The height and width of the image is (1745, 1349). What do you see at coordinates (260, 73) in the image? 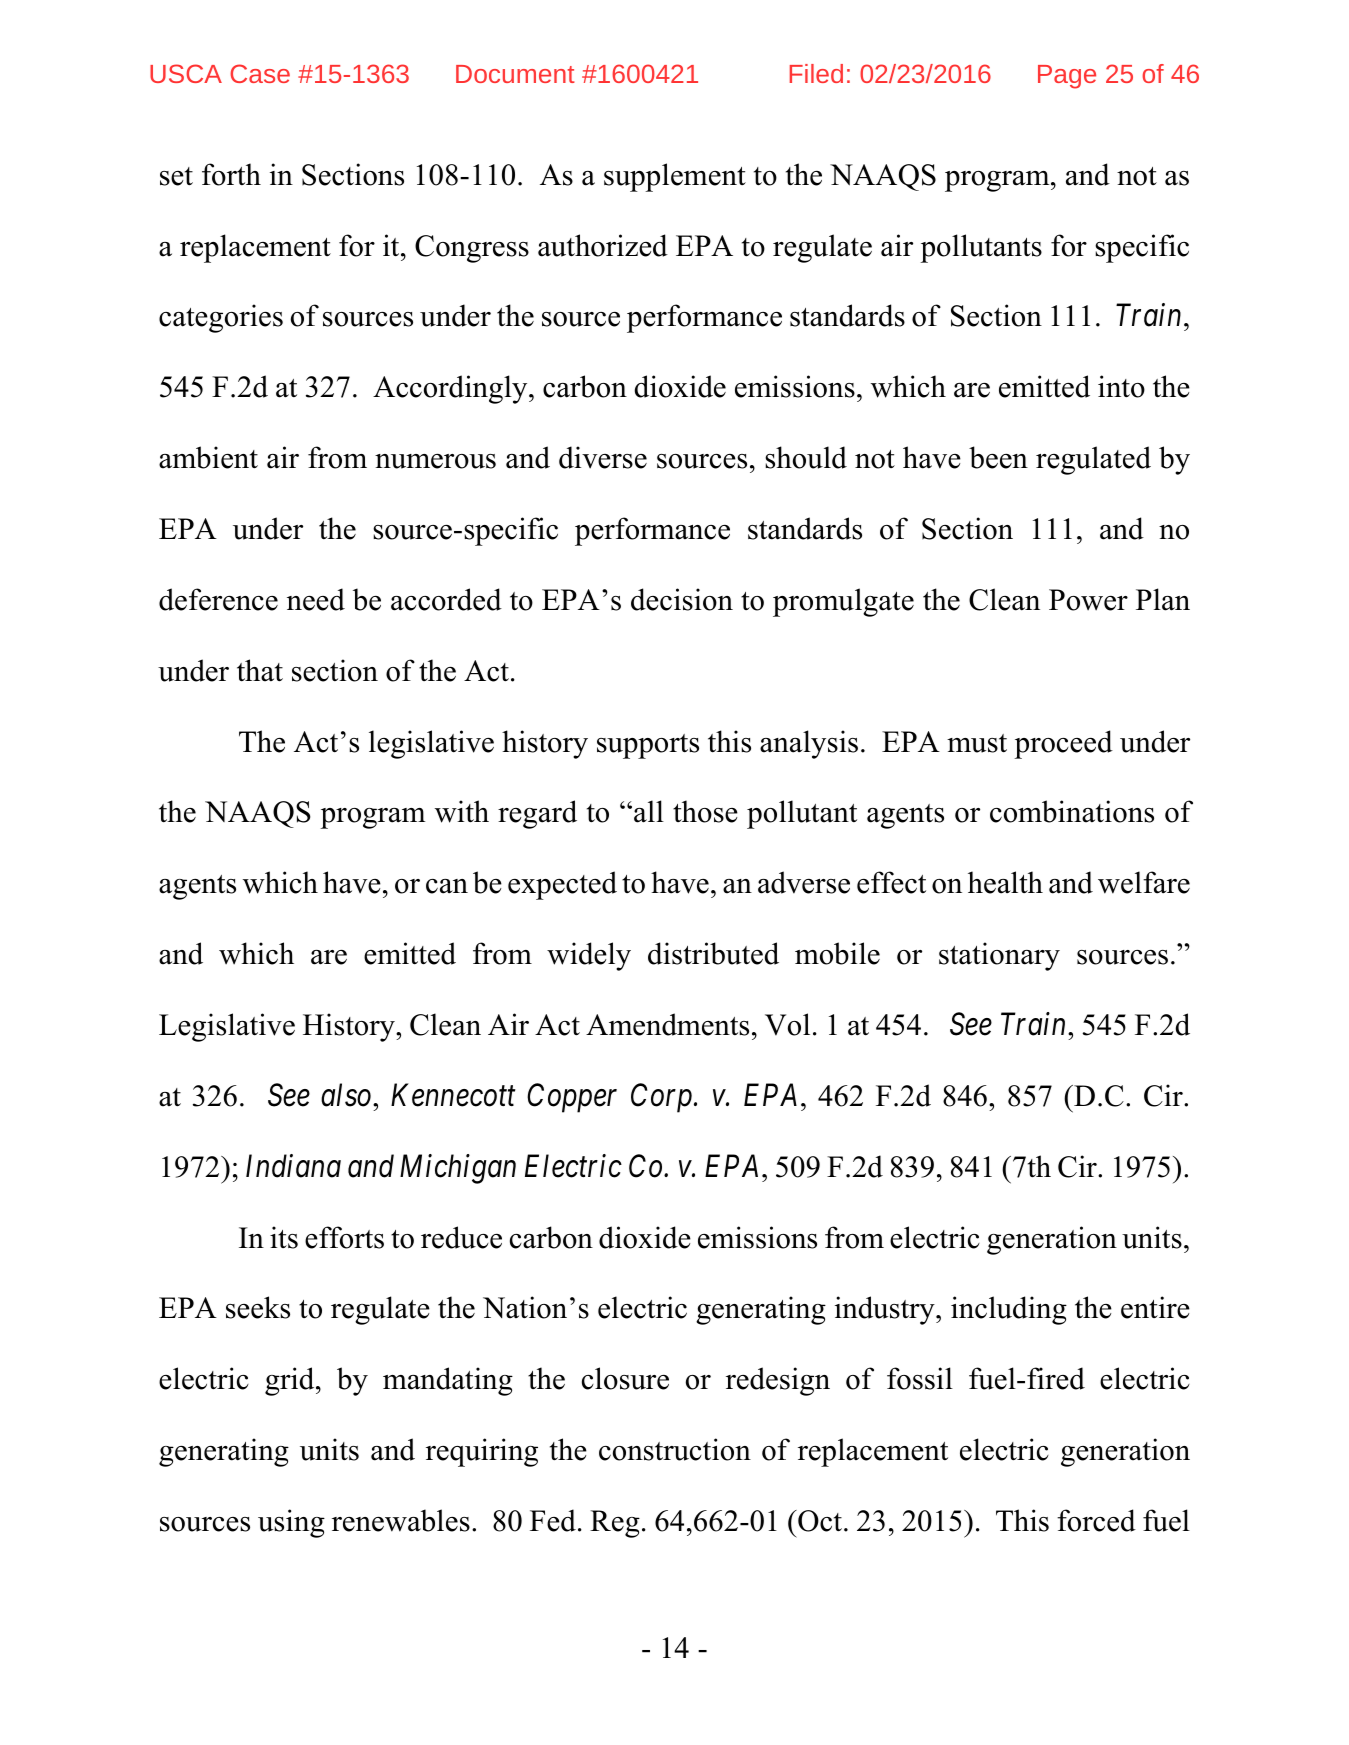
I see `Case` at bounding box center [260, 73].
